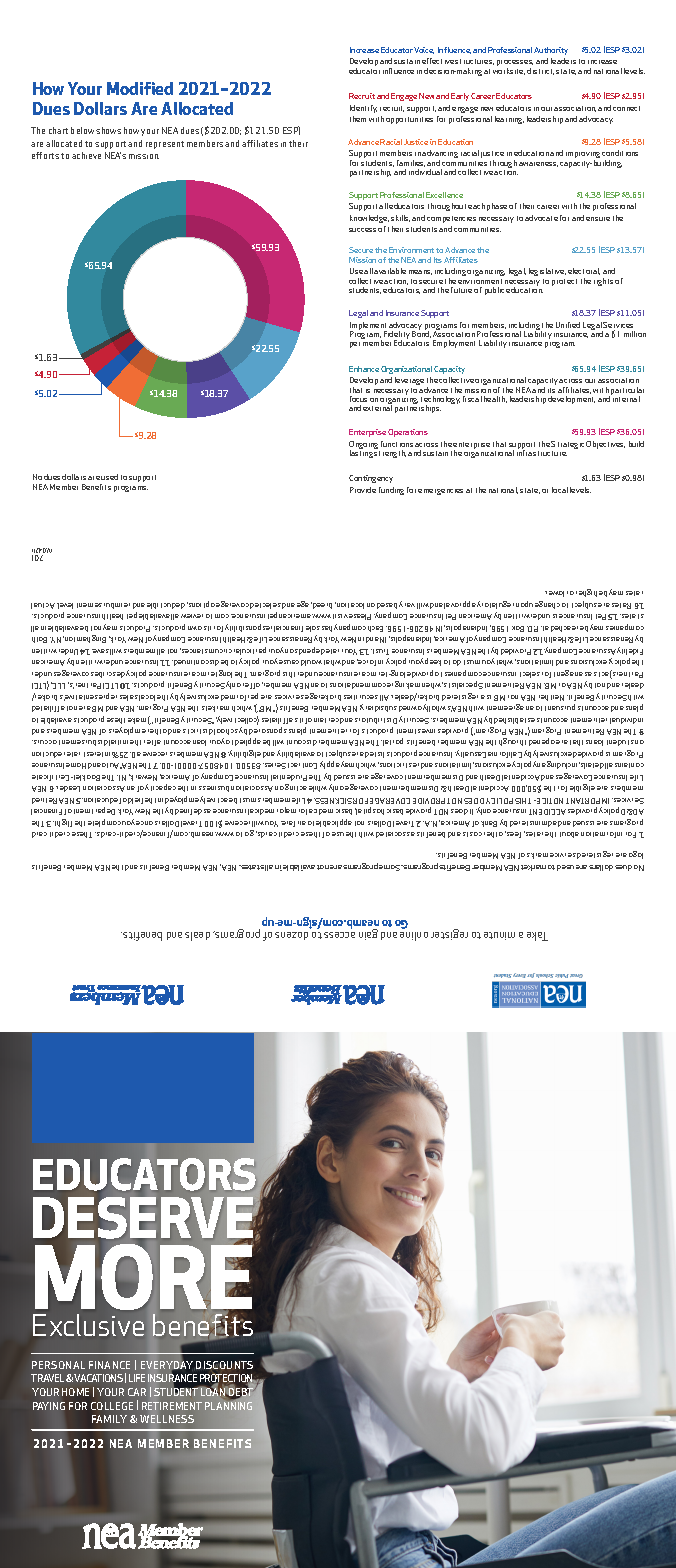 The width and height of the page is (676, 1568). I want to click on infrastructure, so click(542, 452).
